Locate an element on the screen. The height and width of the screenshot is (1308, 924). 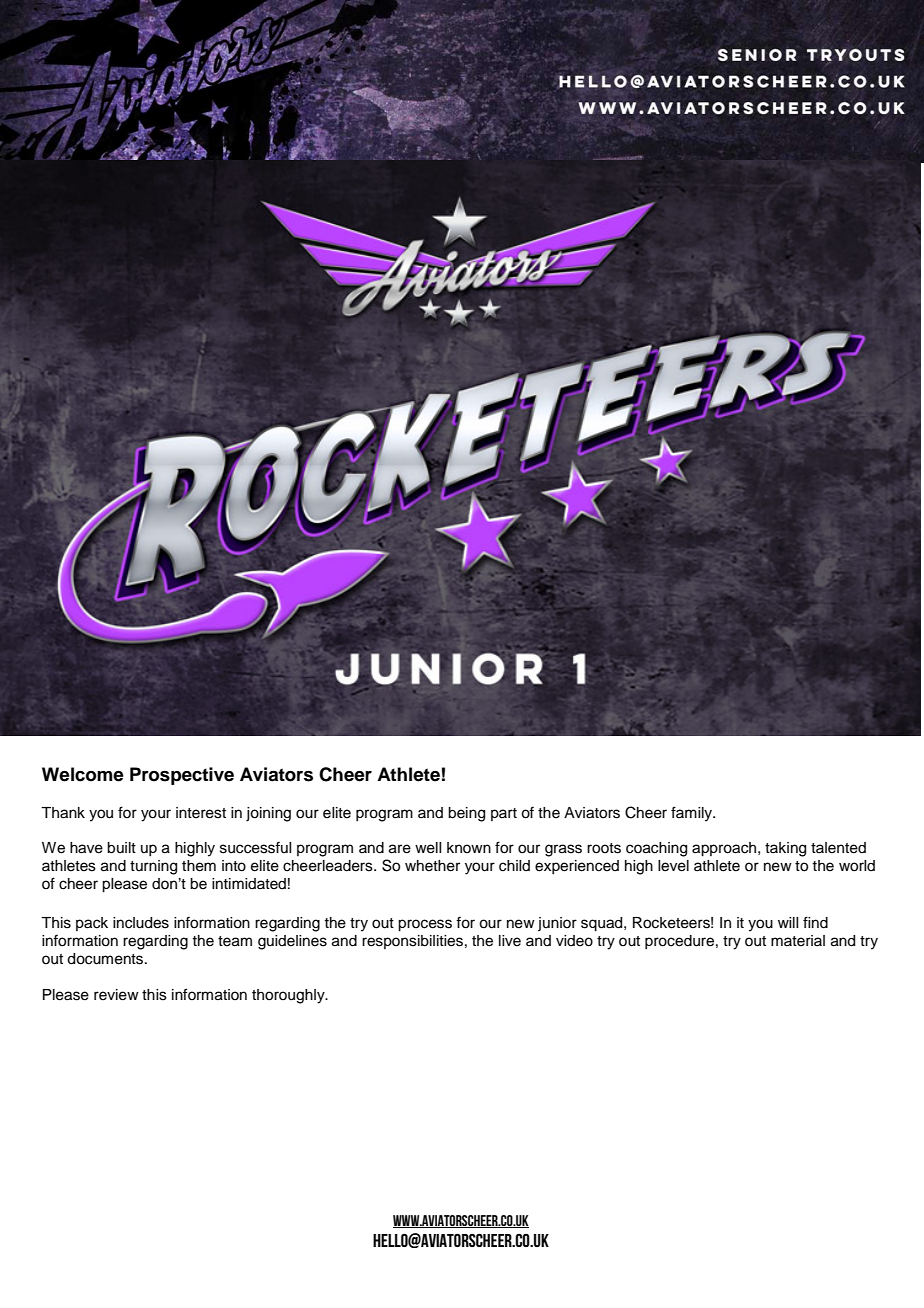
family is located at coordinates (693, 814).
